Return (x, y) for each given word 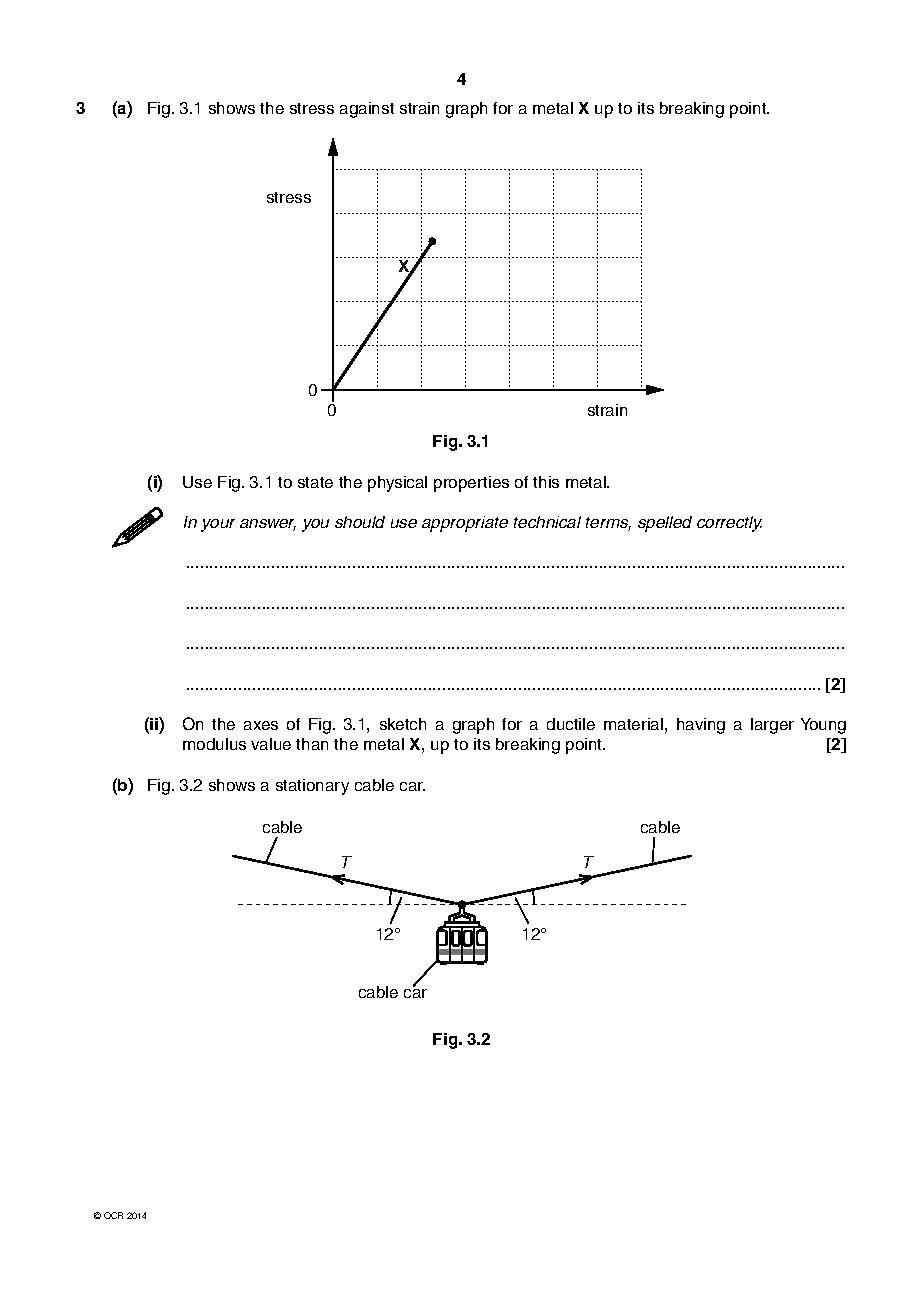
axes (261, 725)
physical (397, 484)
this (546, 482)
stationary (312, 787)
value (271, 744)
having (701, 726)
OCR (113, 1215)
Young (823, 726)
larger (772, 726)
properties (471, 484)
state (315, 482)
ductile (571, 724)
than (312, 744)
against (367, 110)
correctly (729, 524)
